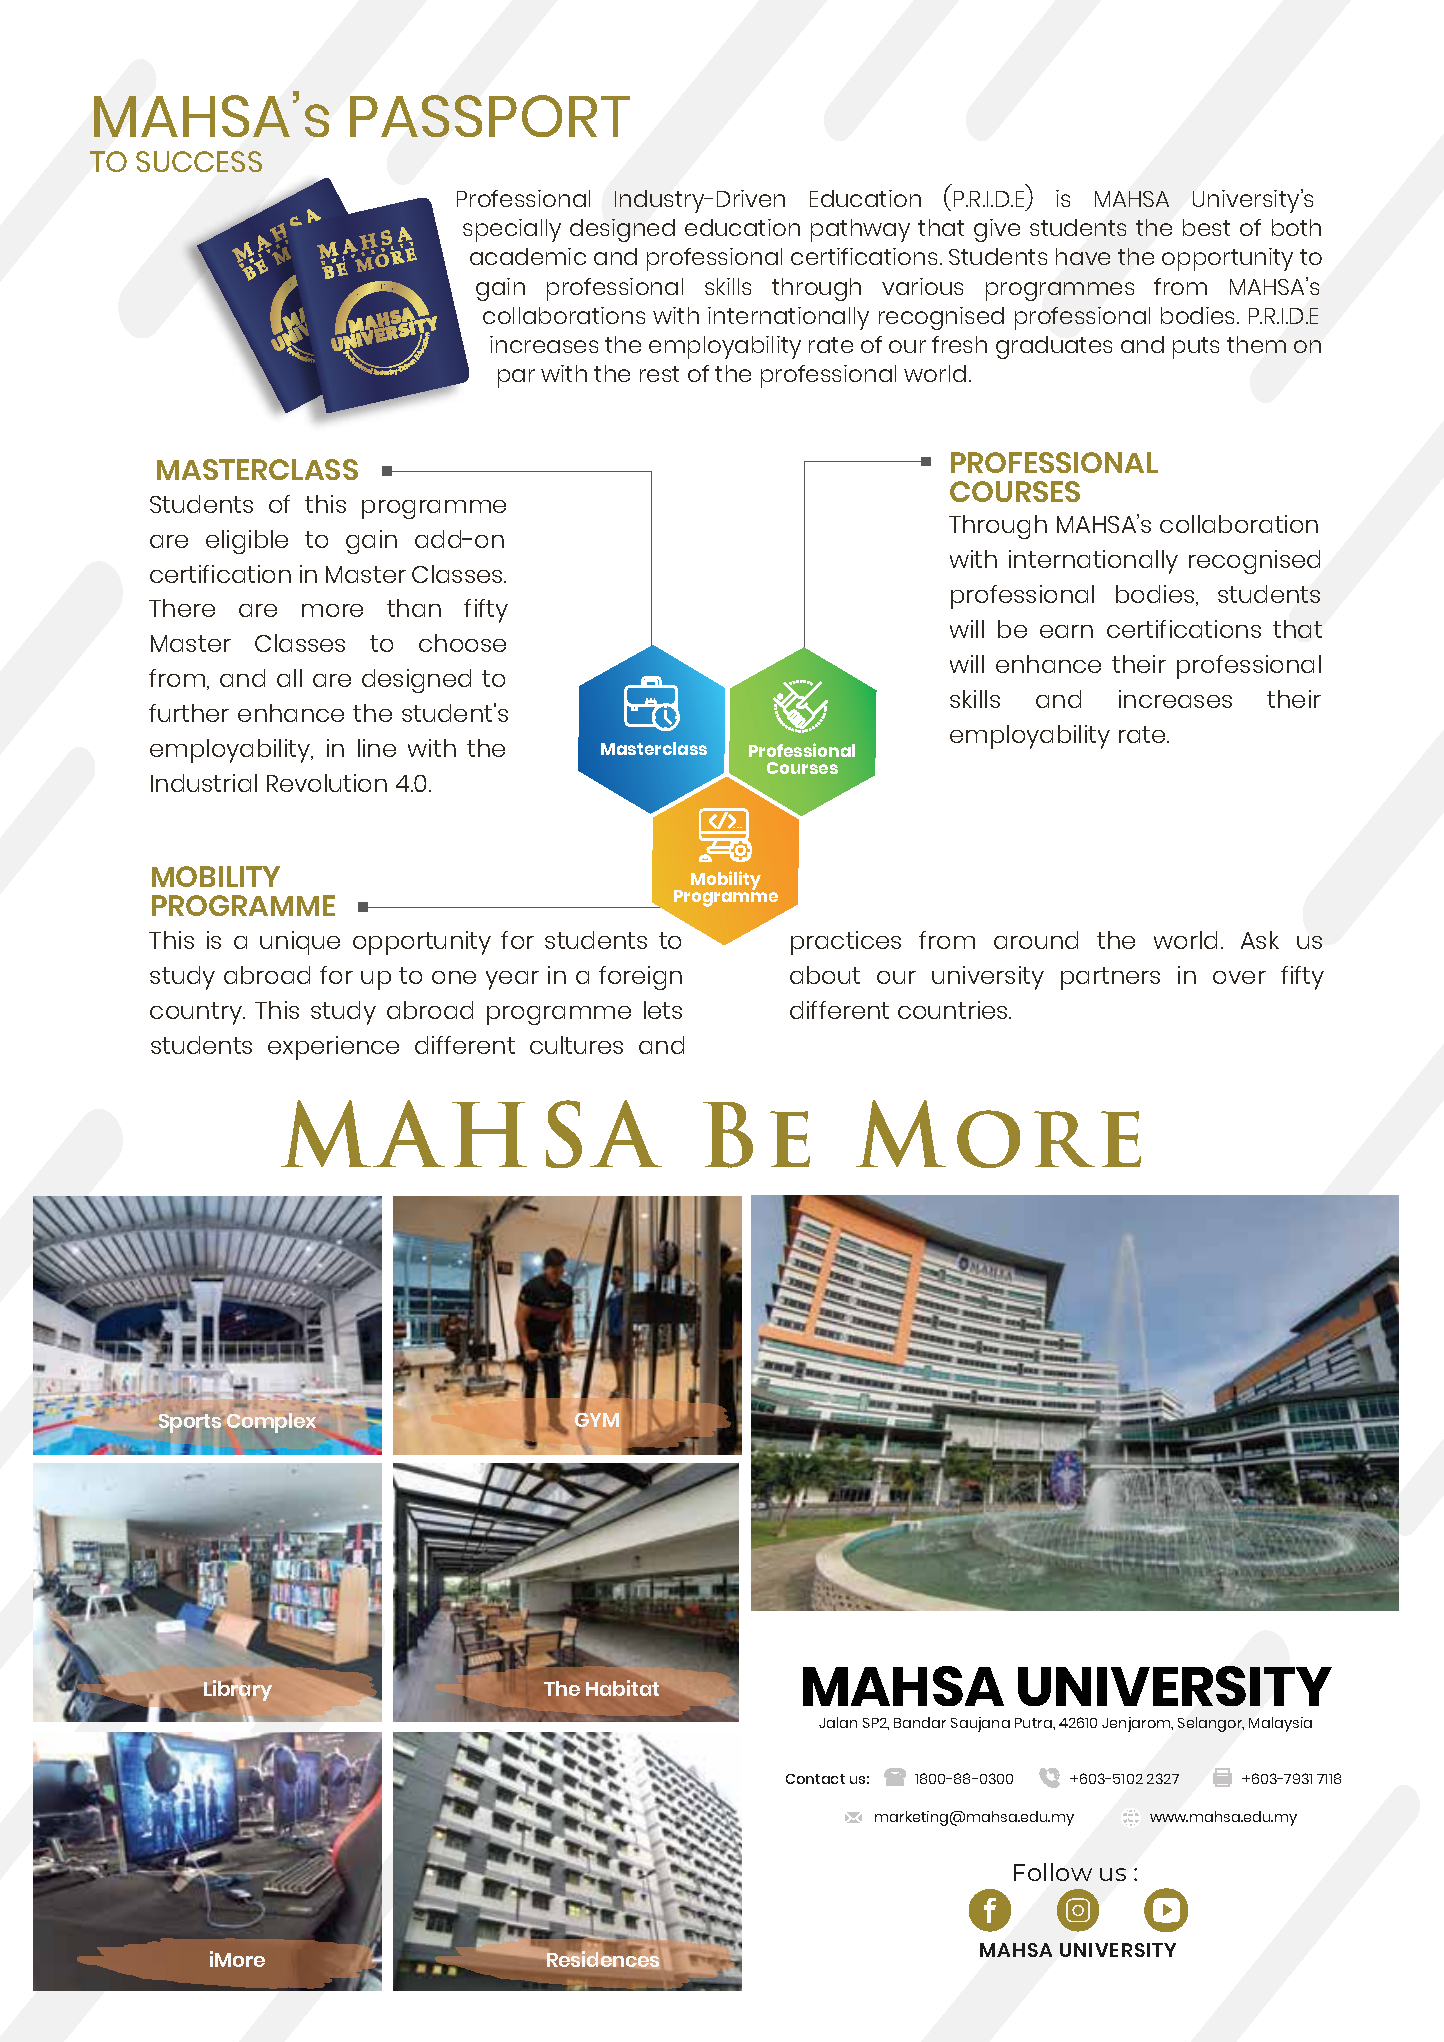 The height and width of the image is (2042, 1444). I want to click on pathway, so click(860, 230).
